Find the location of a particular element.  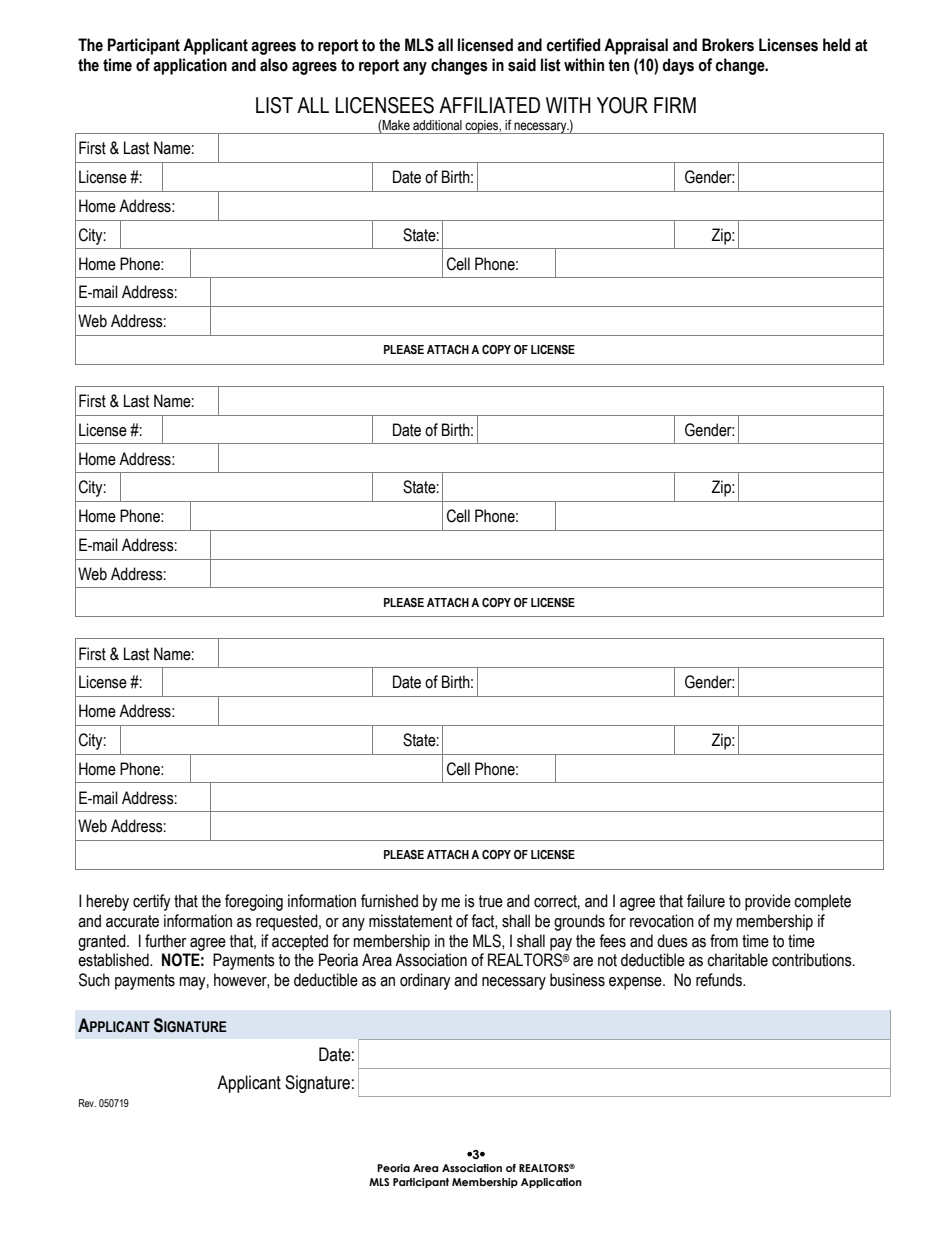

ten is located at coordinates (618, 65).
